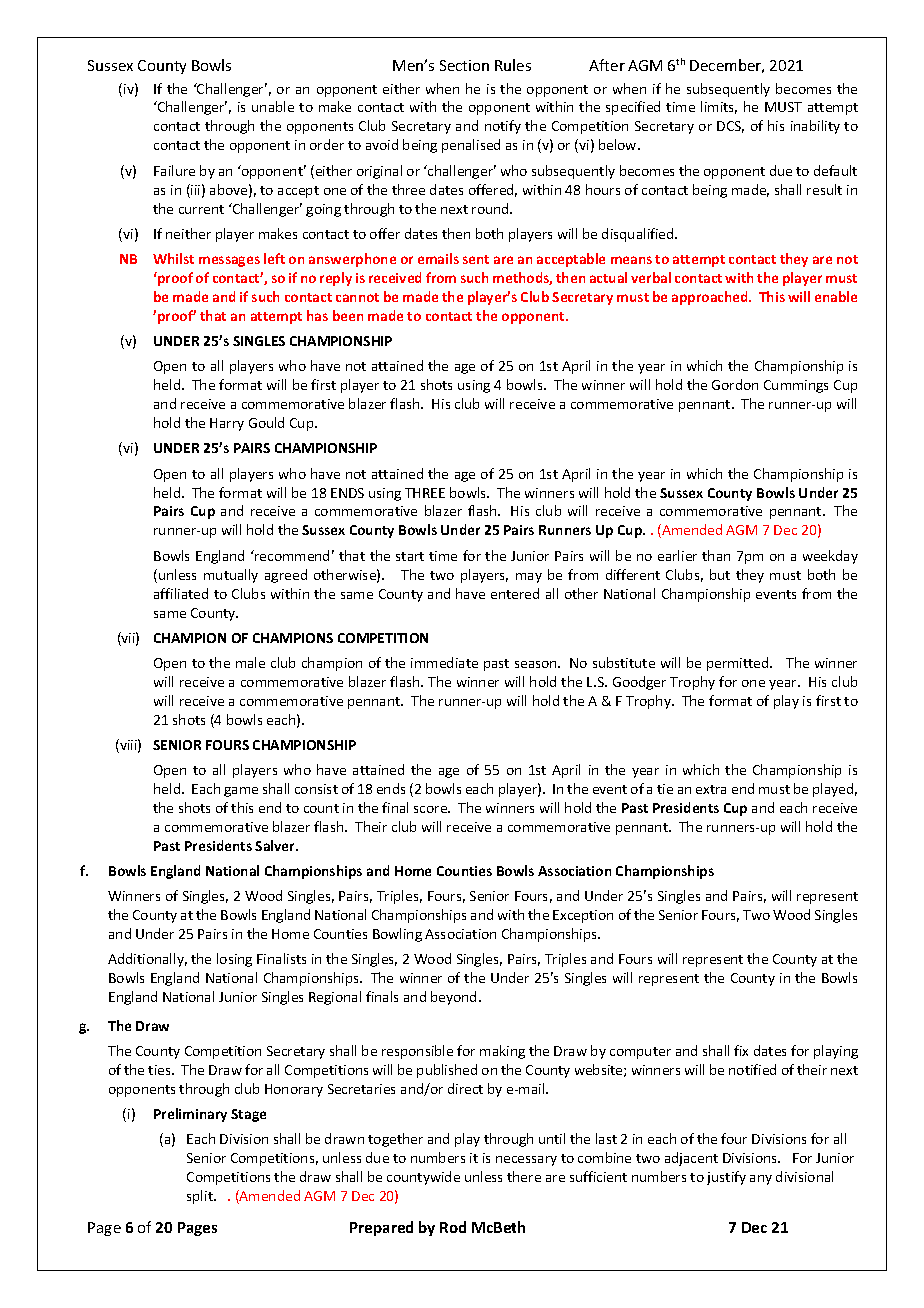  I want to click on notify, so click(503, 127).
